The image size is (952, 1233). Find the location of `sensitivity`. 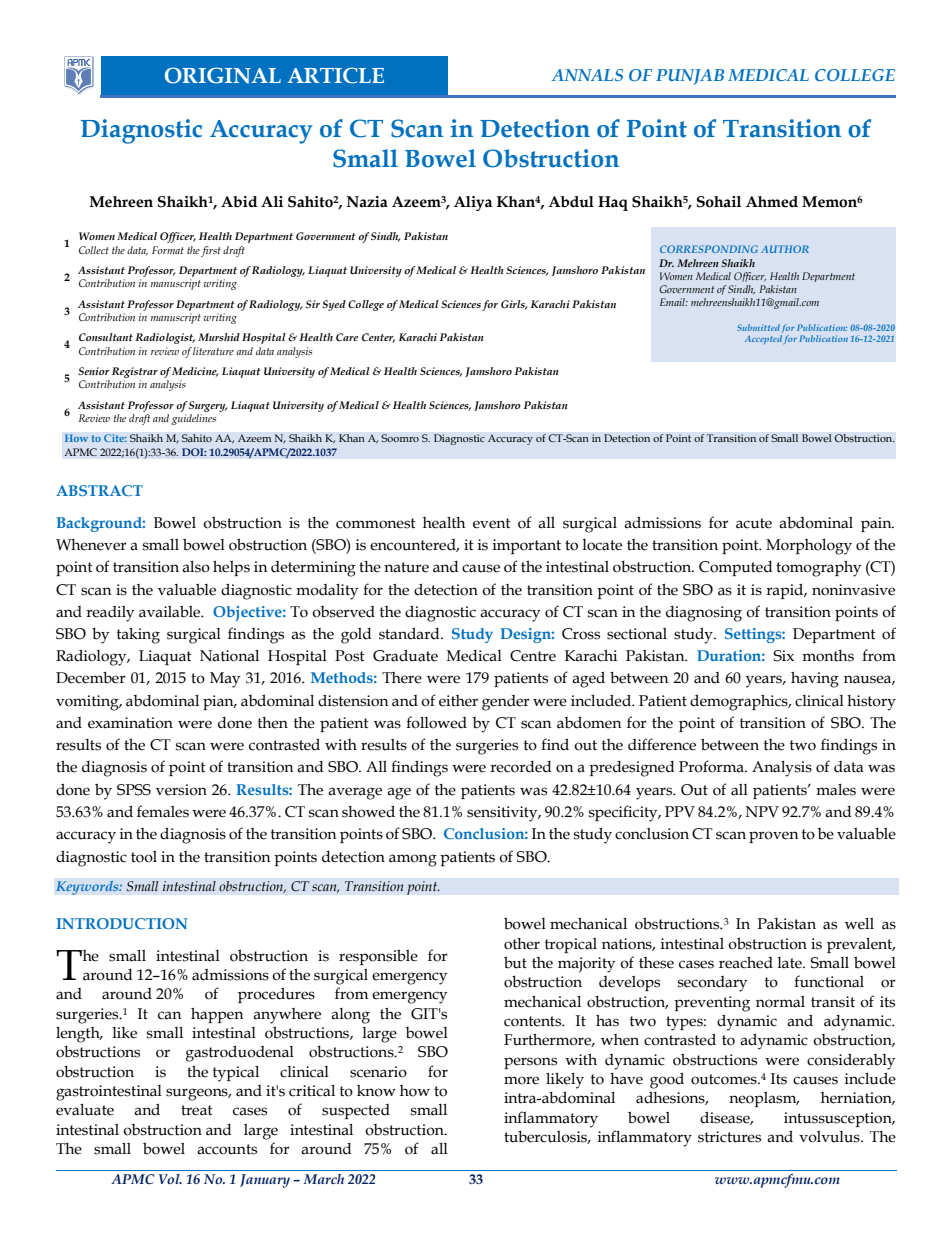

sensitivity is located at coordinates (503, 814).
